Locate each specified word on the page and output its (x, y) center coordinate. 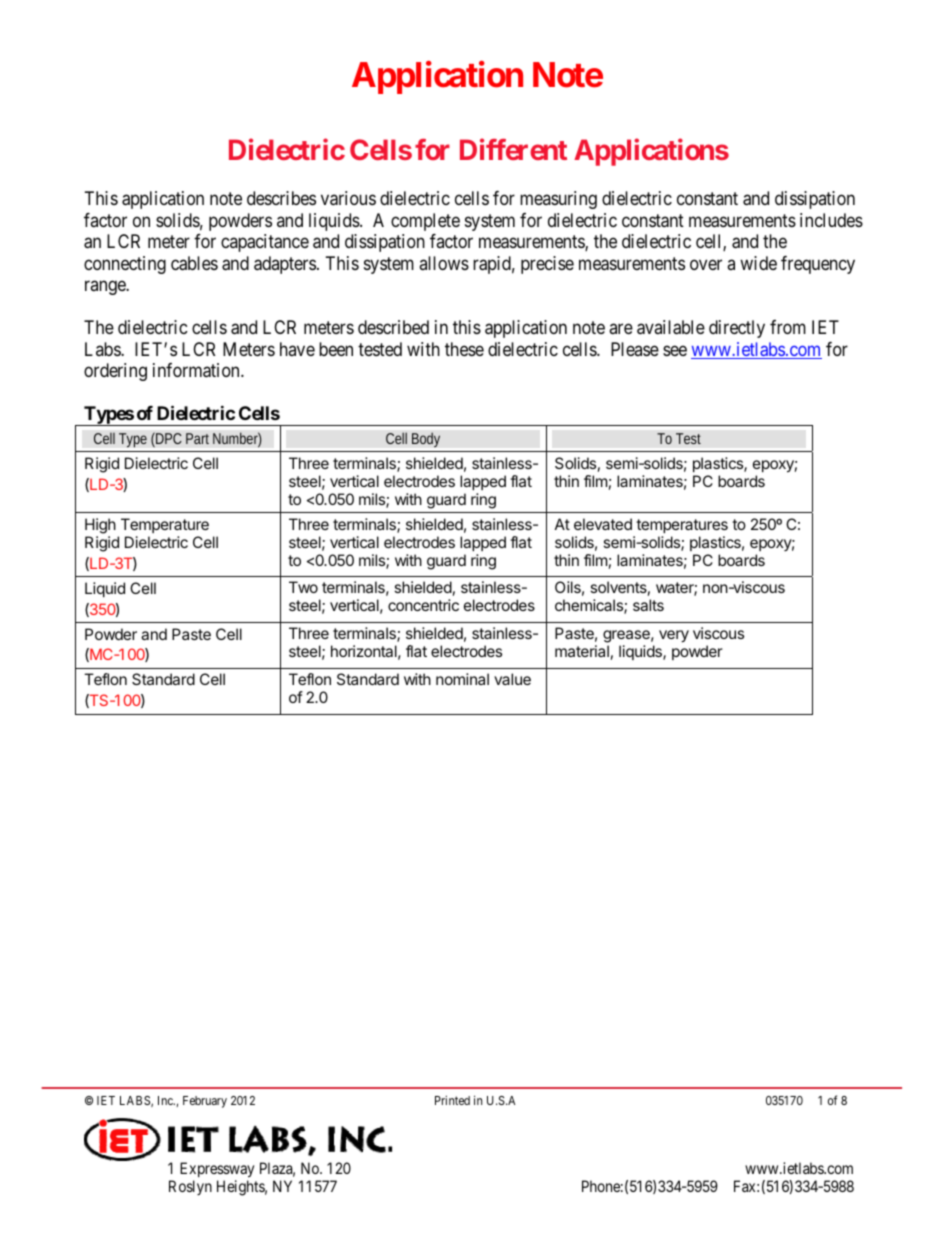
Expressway (217, 1171)
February (205, 1102)
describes (281, 198)
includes (831, 220)
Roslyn (190, 1187)
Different (513, 149)
